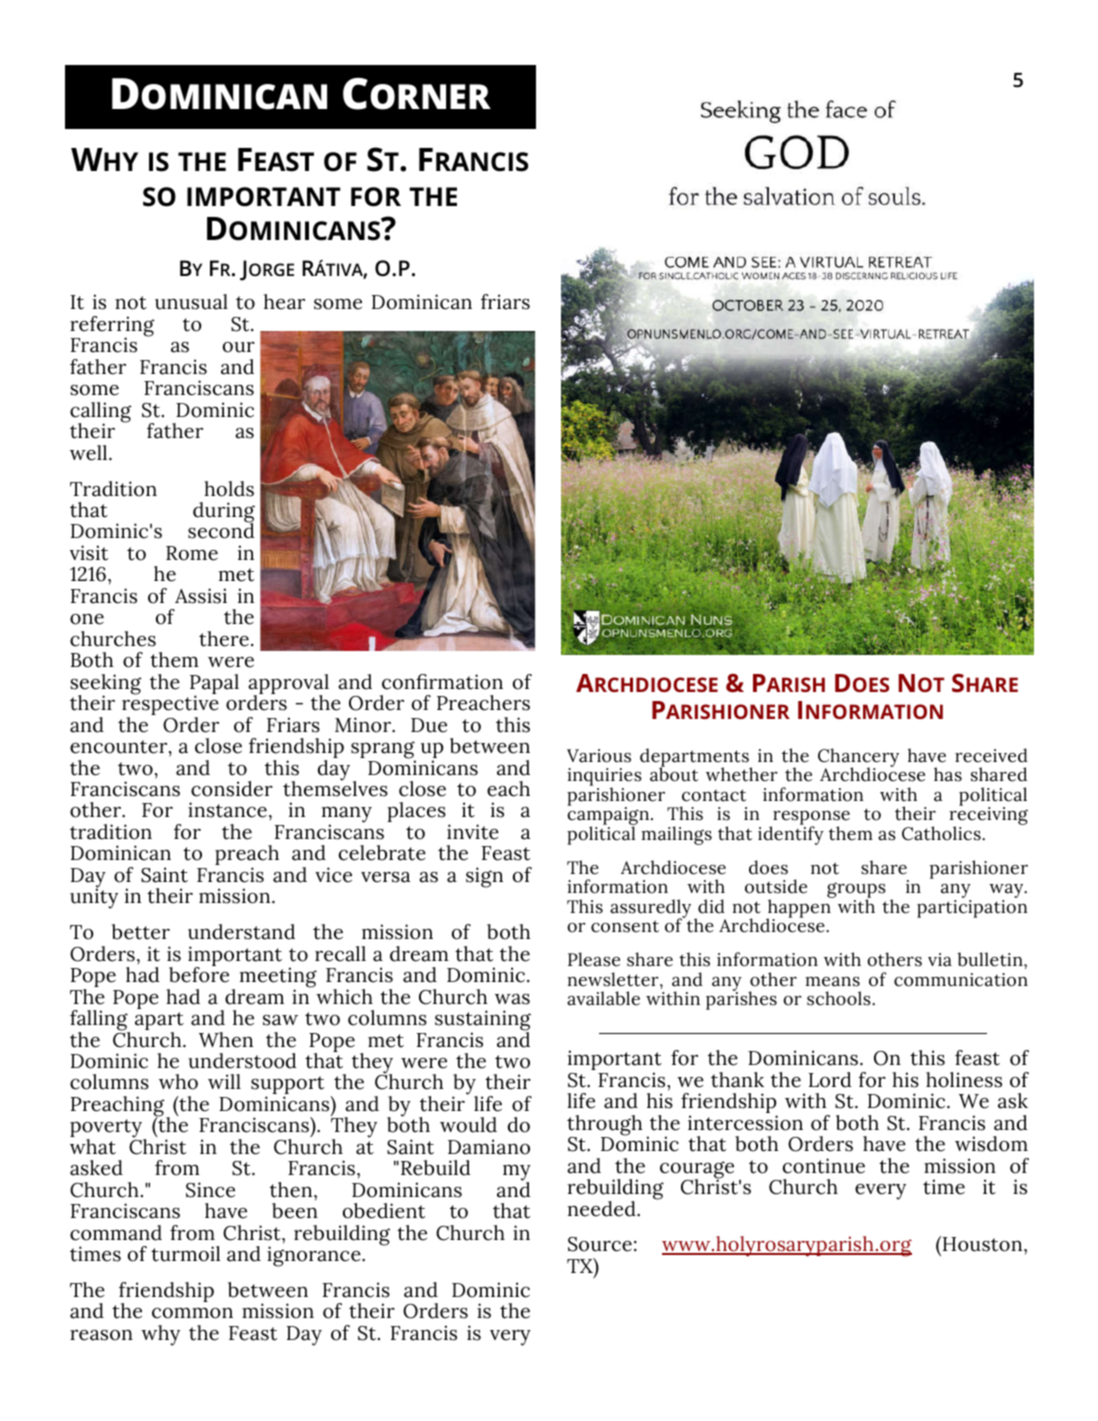 This document has width=1098, height=1421. I want to click on Due, so click(429, 725).
